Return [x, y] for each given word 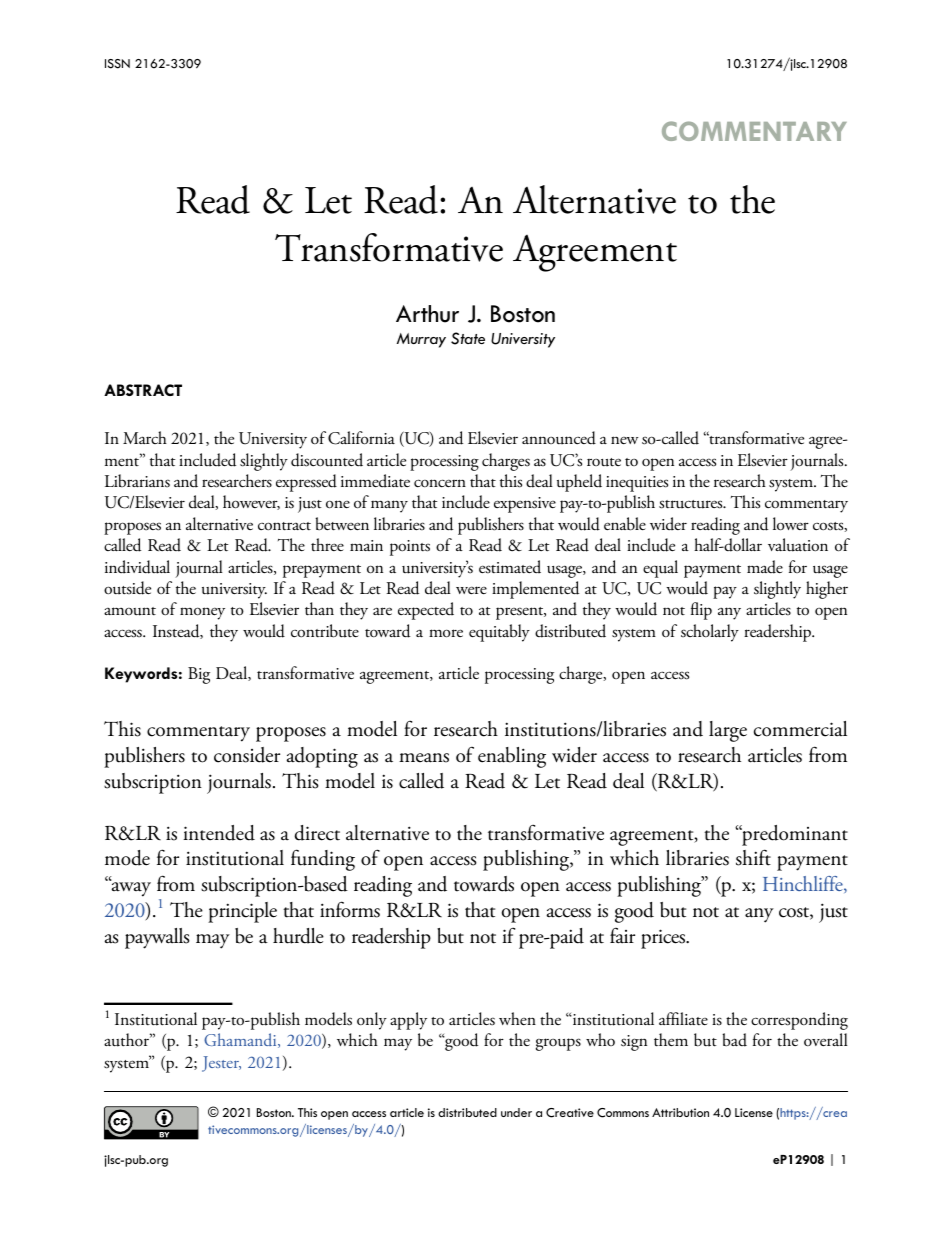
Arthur [427, 314]
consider [247, 755]
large [728, 731]
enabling [512, 757]
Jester [221, 1064]
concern [440, 483]
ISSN [117, 64]
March [145, 437]
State [468, 338]
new [624, 440]
